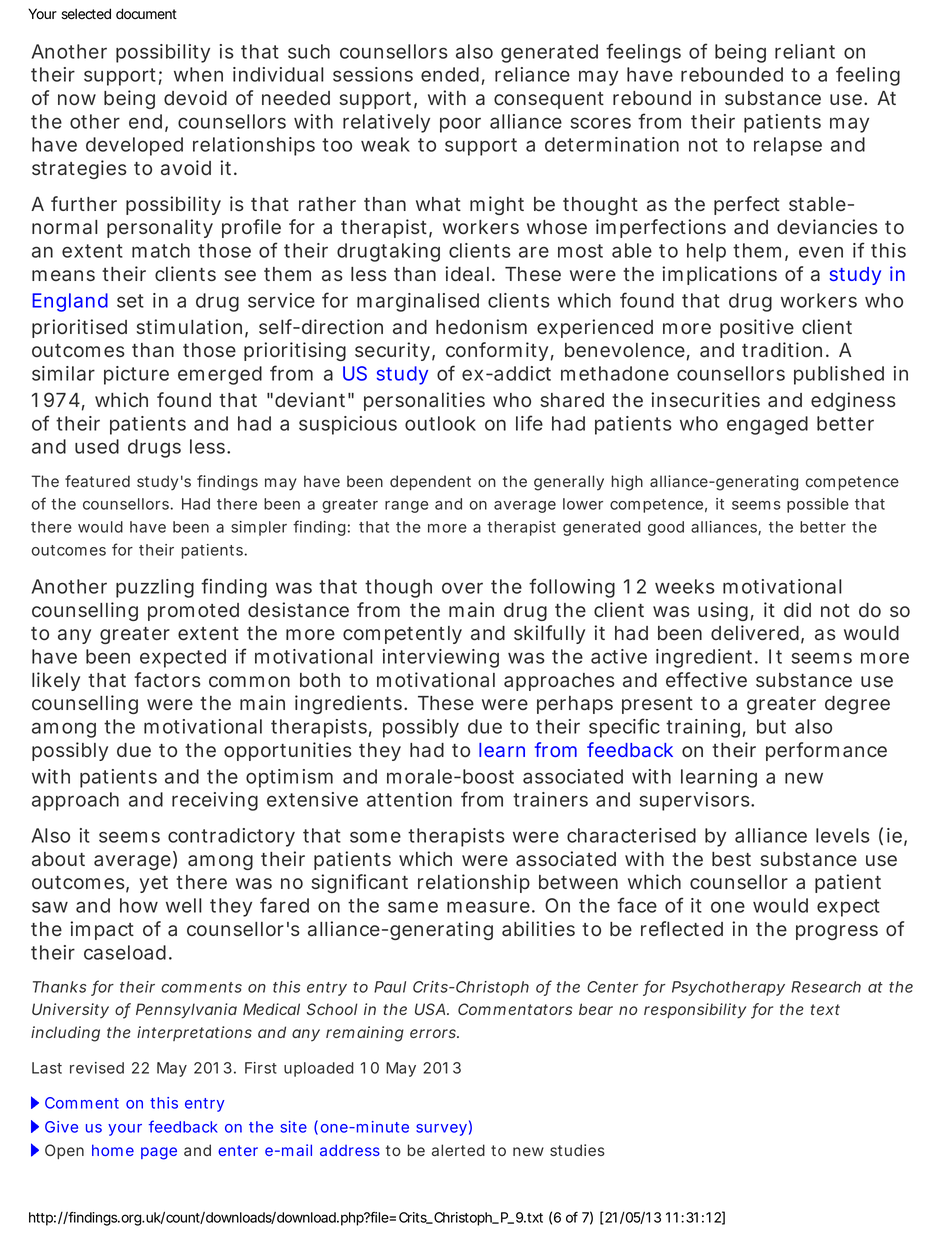 The image size is (952, 1233). I want to click on page, so click(159, 1153).
